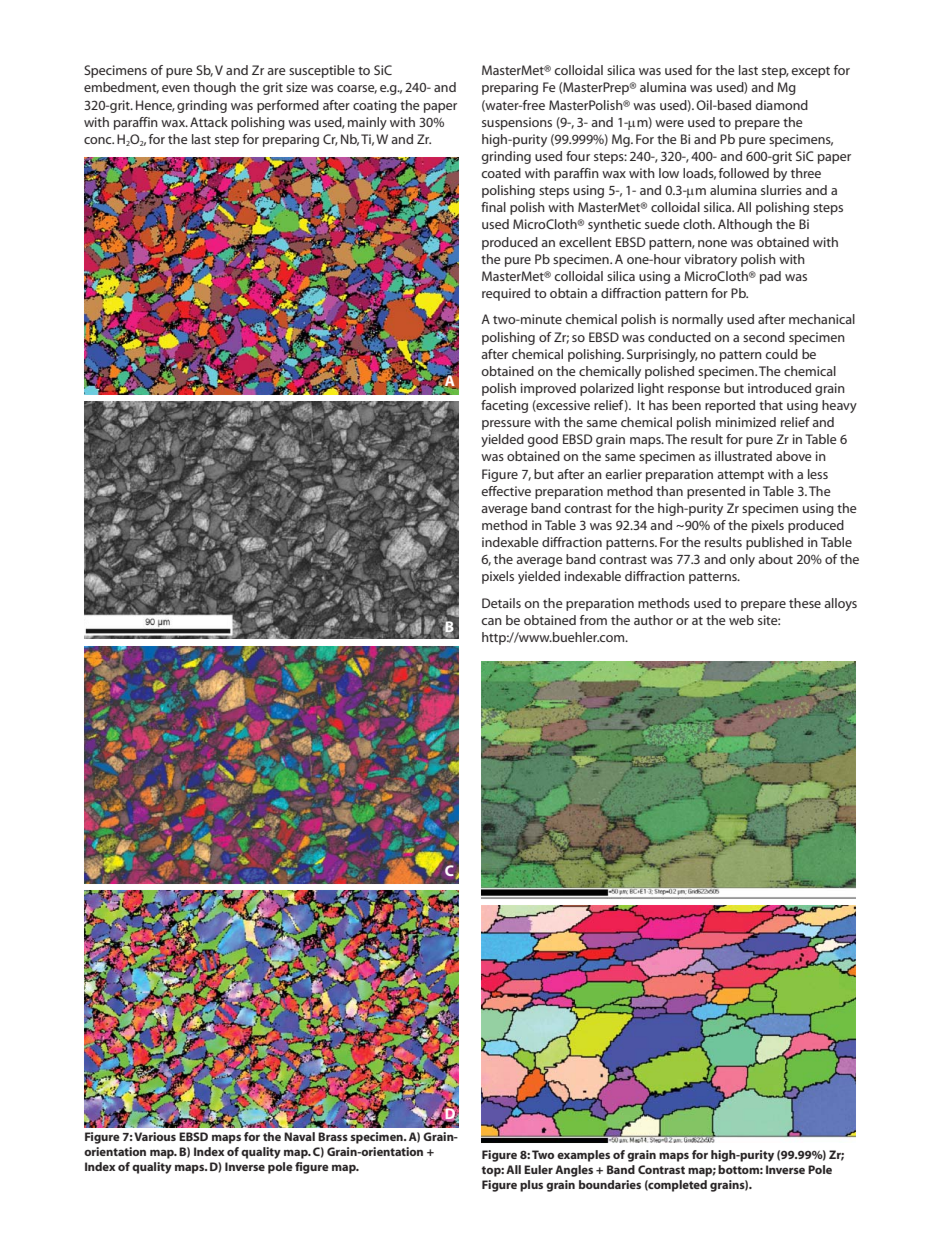 The height and width of the screenshot is (1233, 952). Describe the element at coordinates (593, 620) in the screenshot. I see `from` at that location.
